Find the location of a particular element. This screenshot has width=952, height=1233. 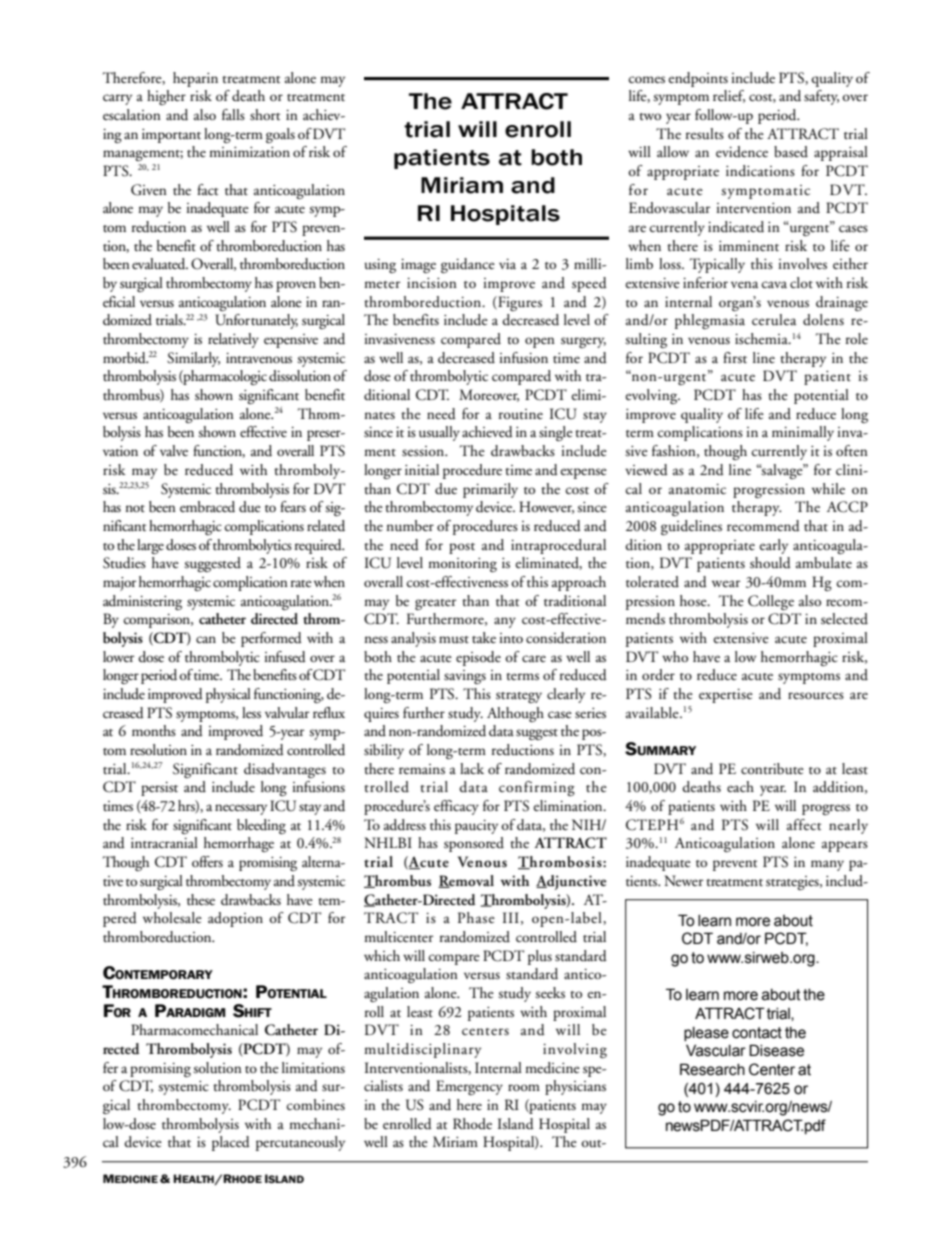

guidance is located at coordinates (468, 265).
